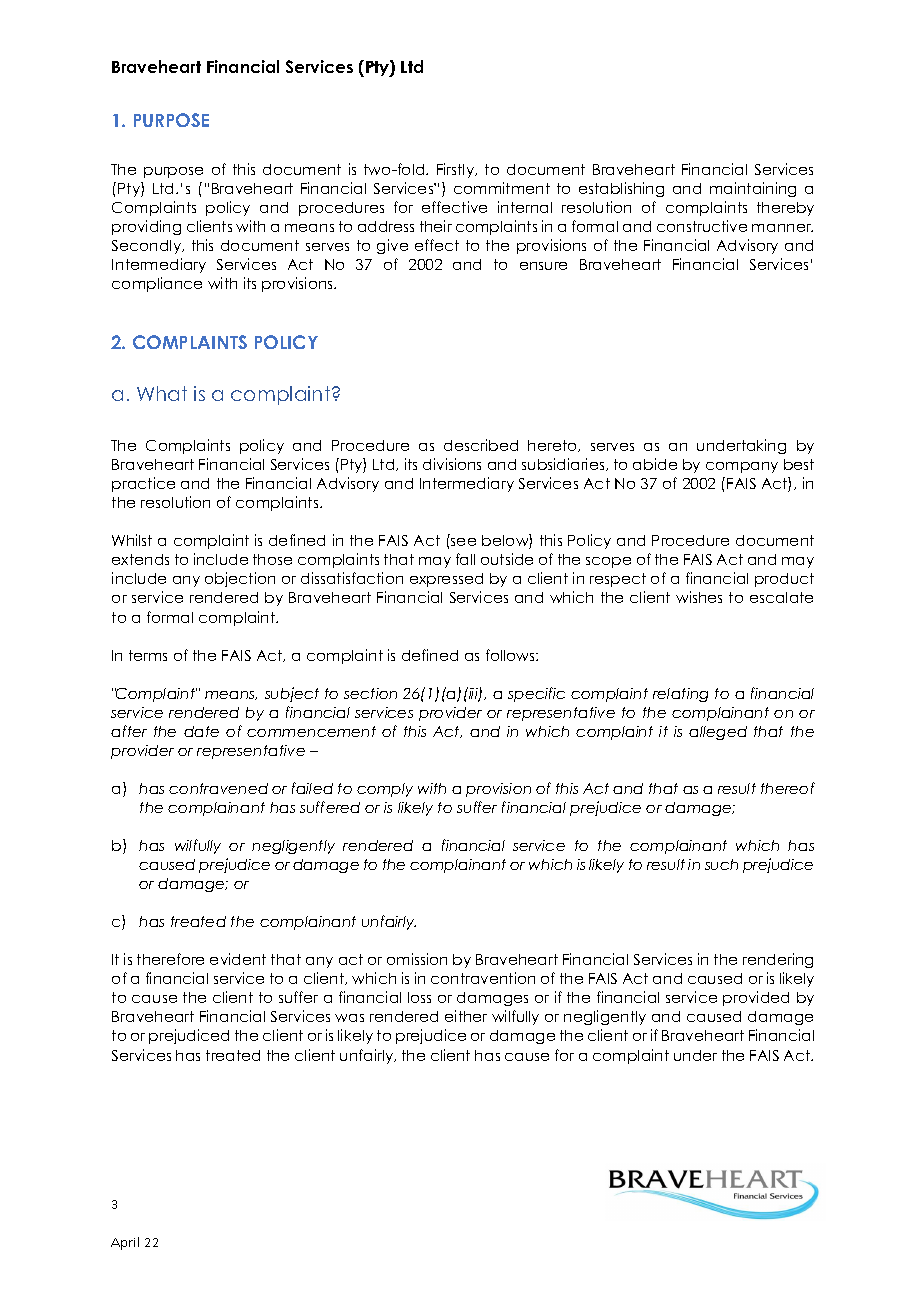 This screenshot has height=1308, width=924. Describe the element at coordinates (702, 226) in the screenshot. I see `constructive` at that location.
